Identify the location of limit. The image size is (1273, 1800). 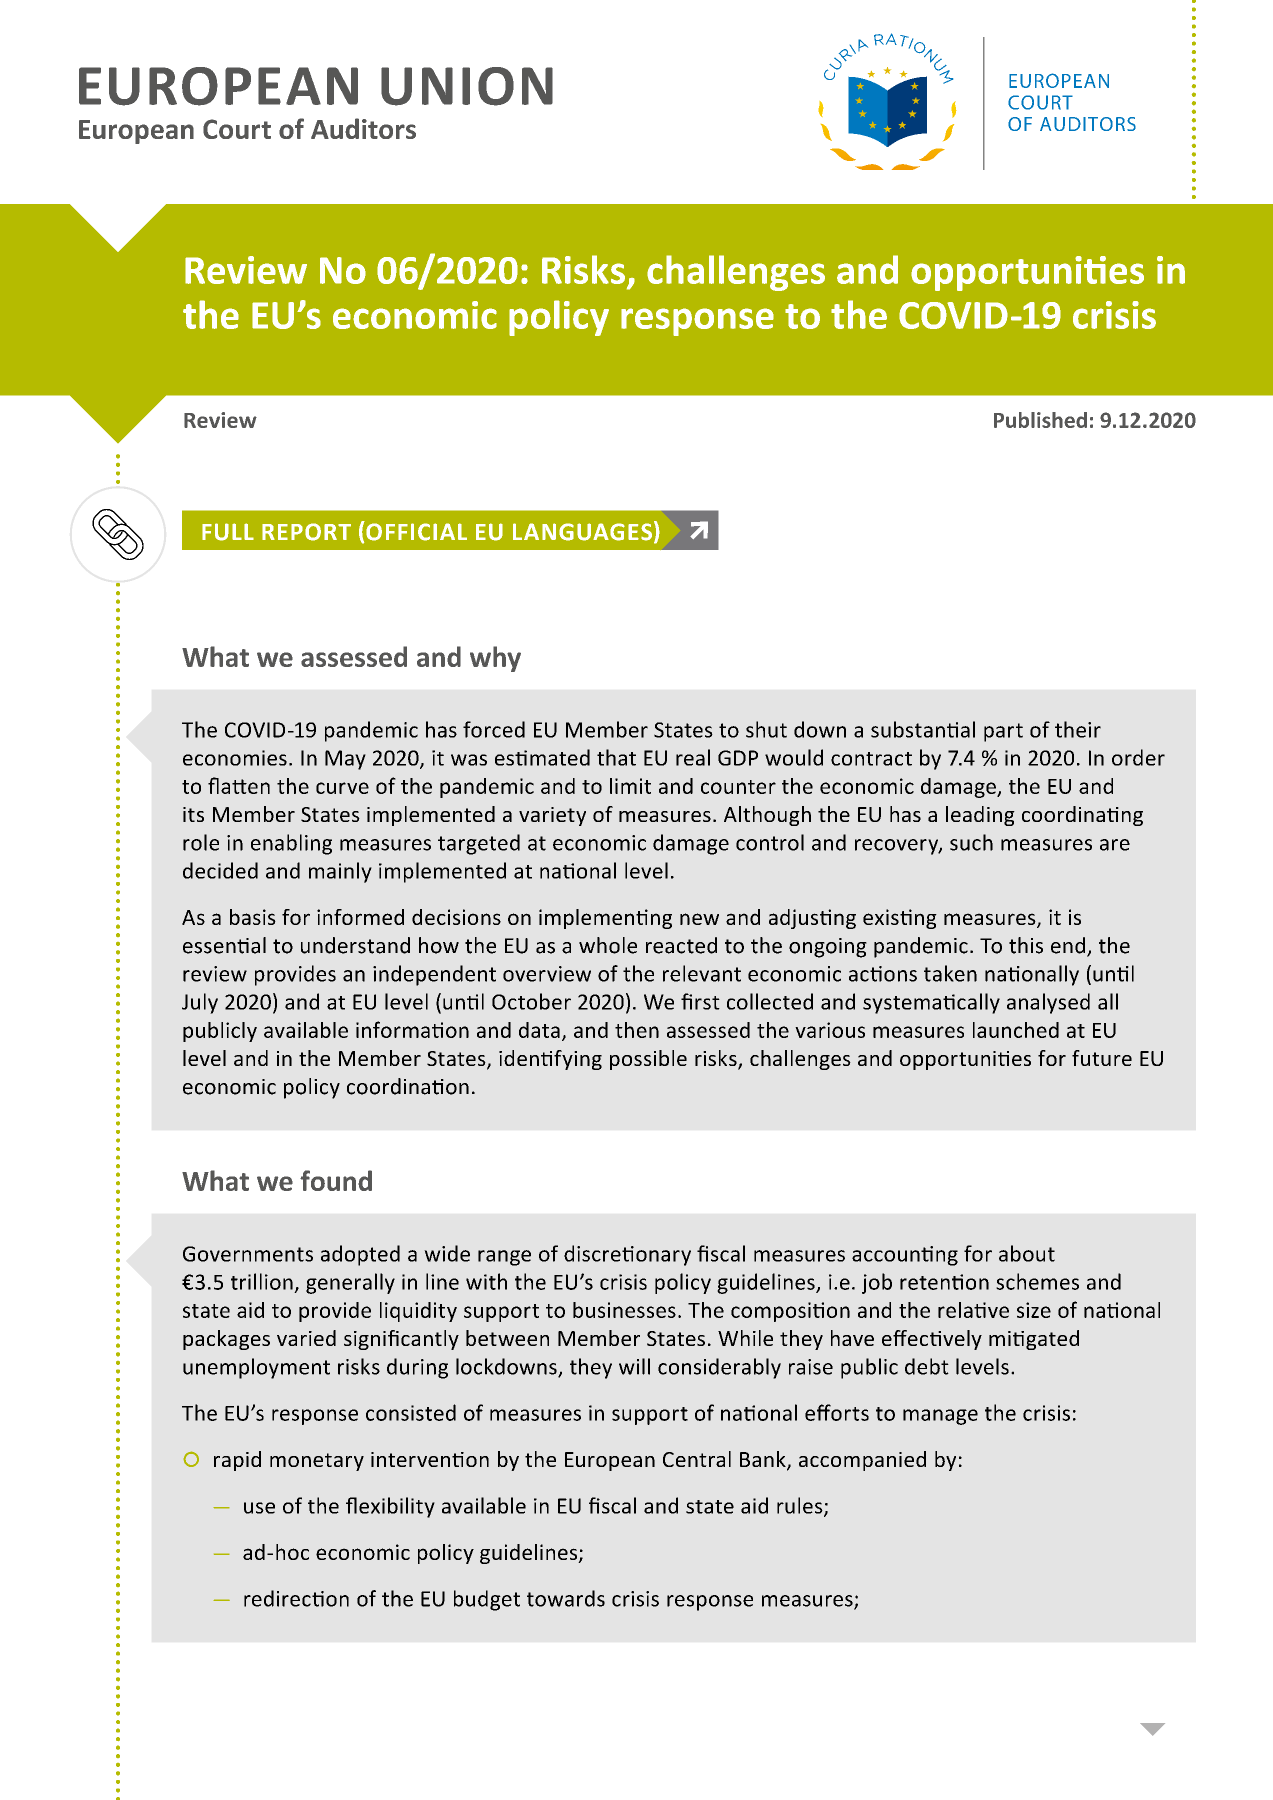
(630, 786).
